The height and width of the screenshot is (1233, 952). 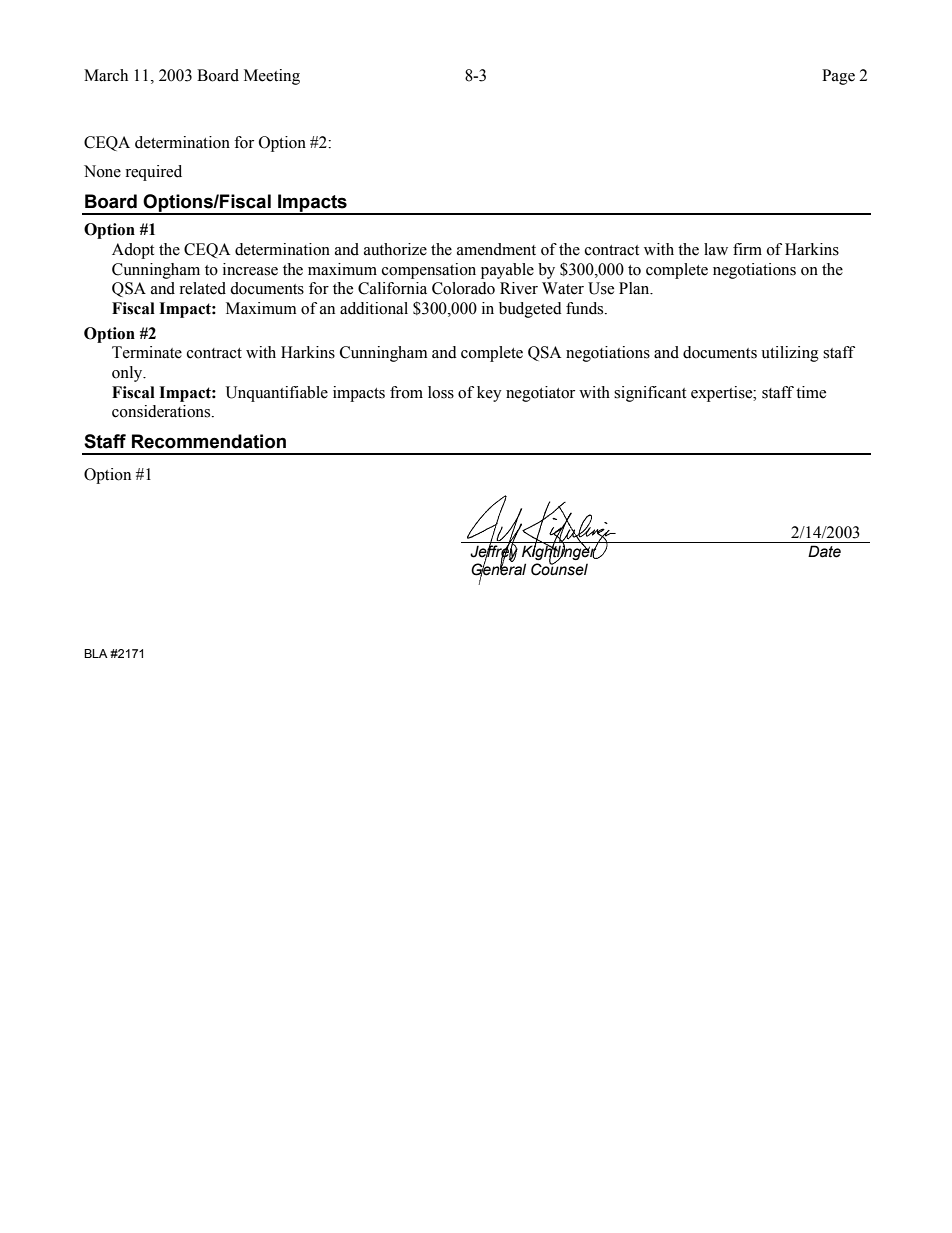 I want to click on General, so click(x=498, y=569).
